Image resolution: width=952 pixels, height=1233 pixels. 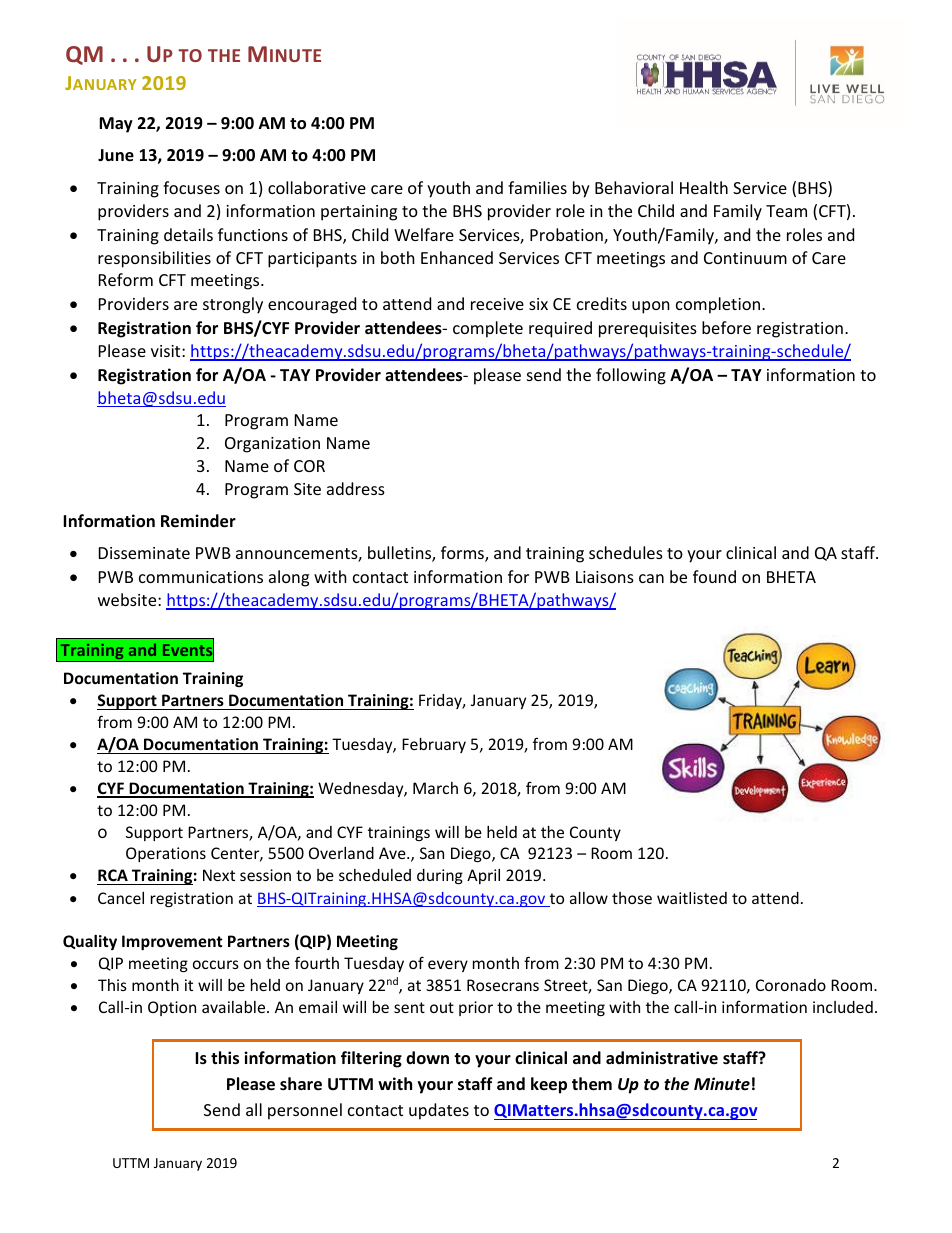 What do you see at coordinates (201, 577) in the screenshot?
I see `communications` at bounding box center [201, 577].
